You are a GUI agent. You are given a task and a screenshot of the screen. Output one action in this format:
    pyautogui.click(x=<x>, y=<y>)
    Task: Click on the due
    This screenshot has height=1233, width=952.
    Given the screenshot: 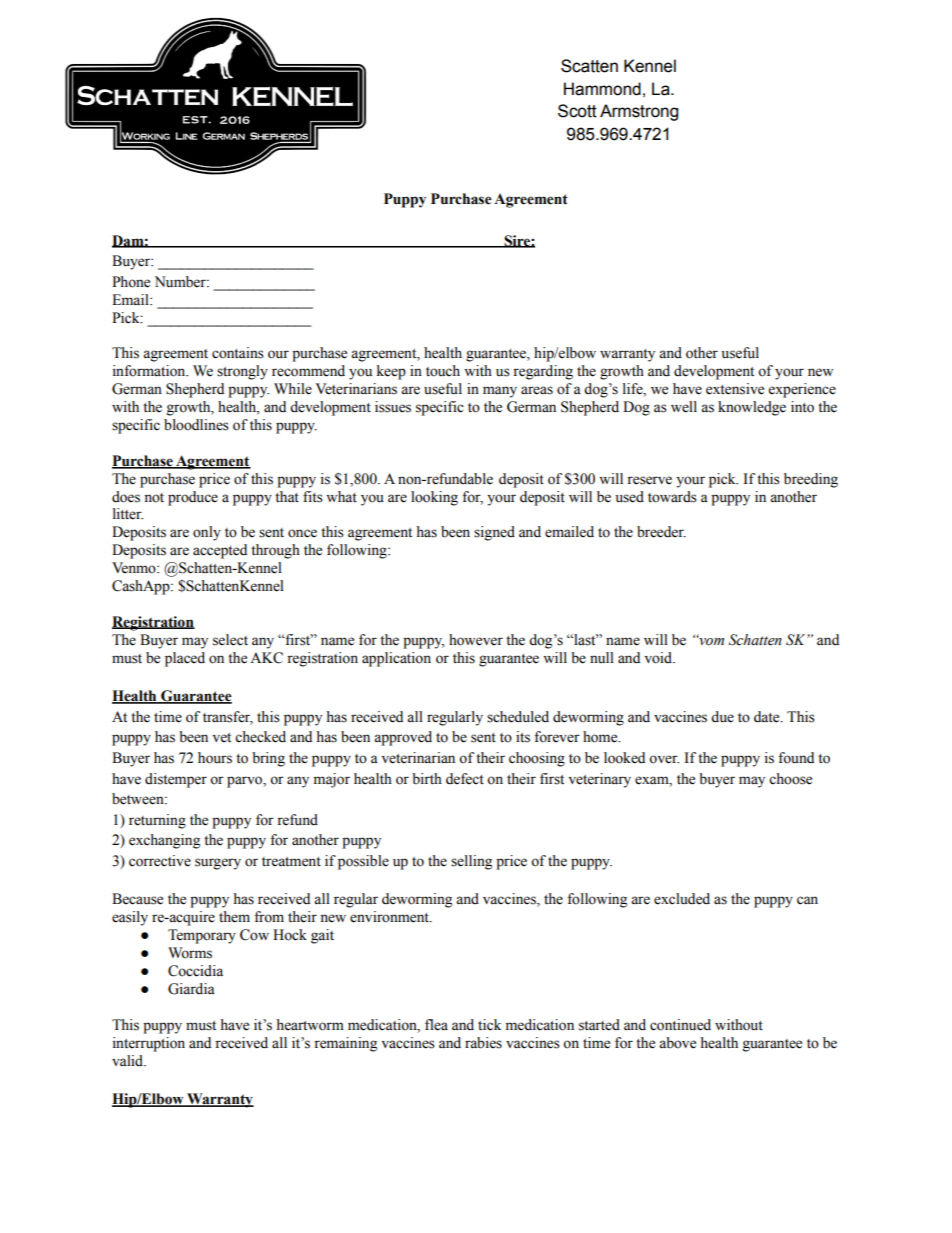 What is the action you would take?
    pyautogui.click(x=722, y=717)
